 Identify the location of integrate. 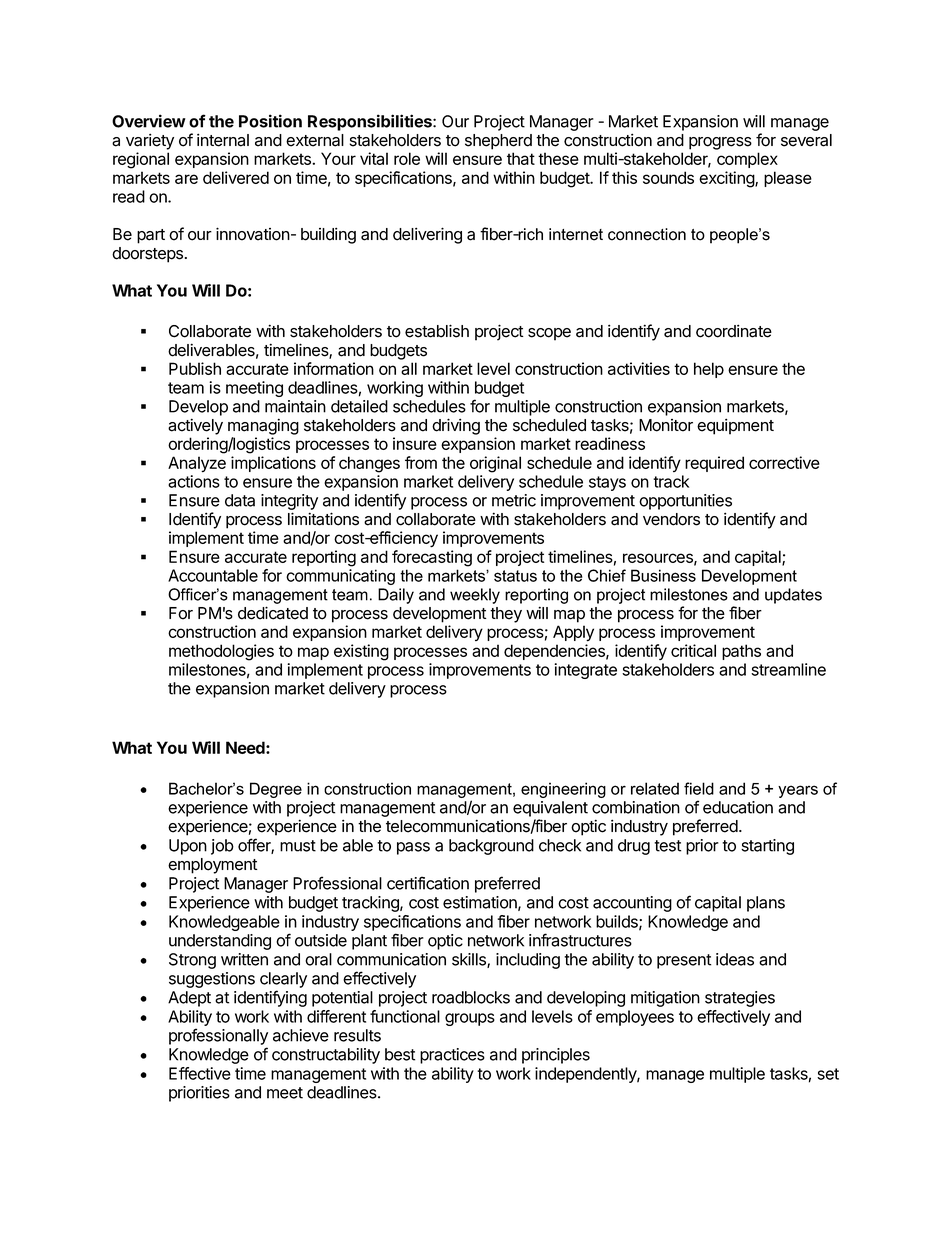
(585, 671).
